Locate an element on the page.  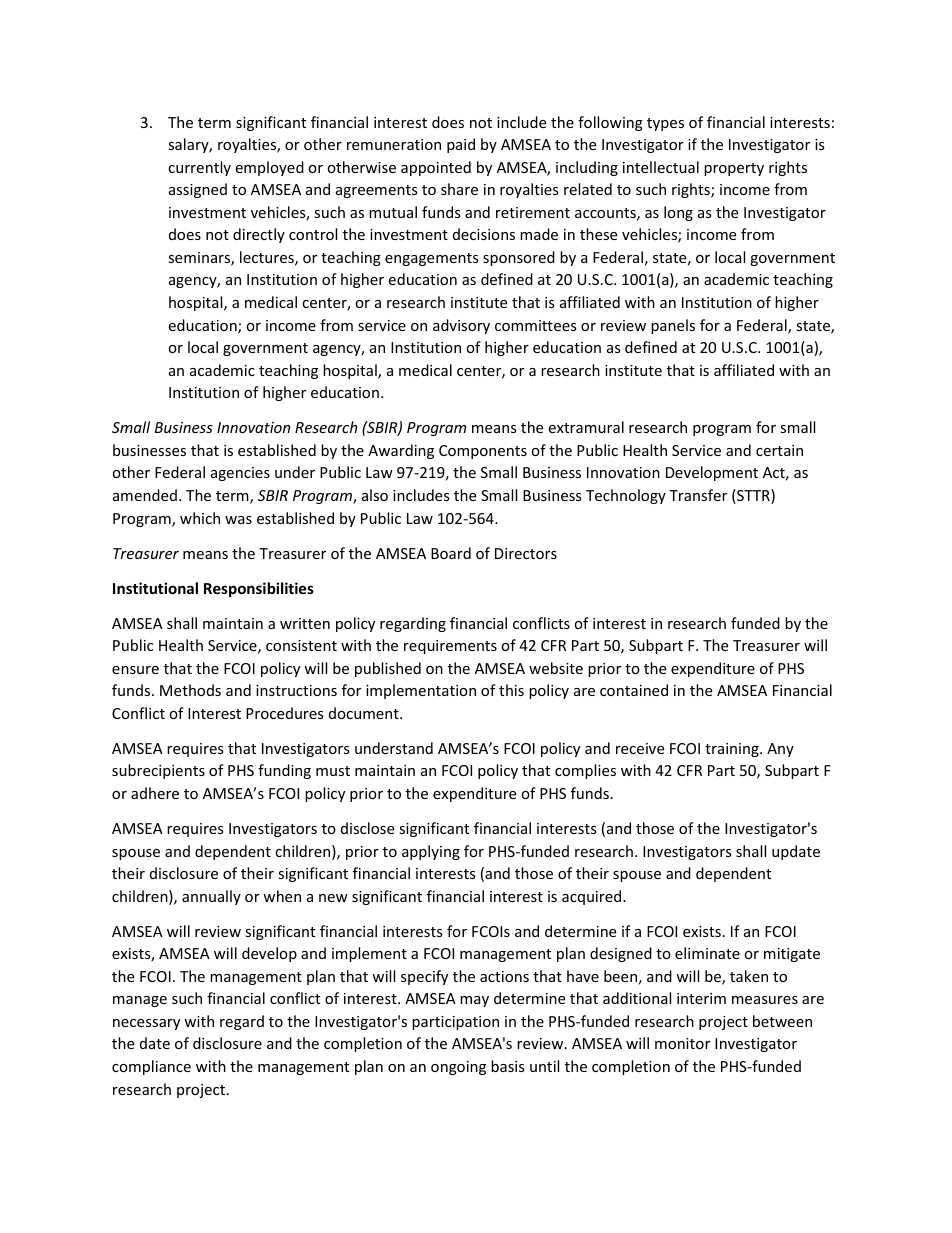
paid is located at coordinates (461, 145).
